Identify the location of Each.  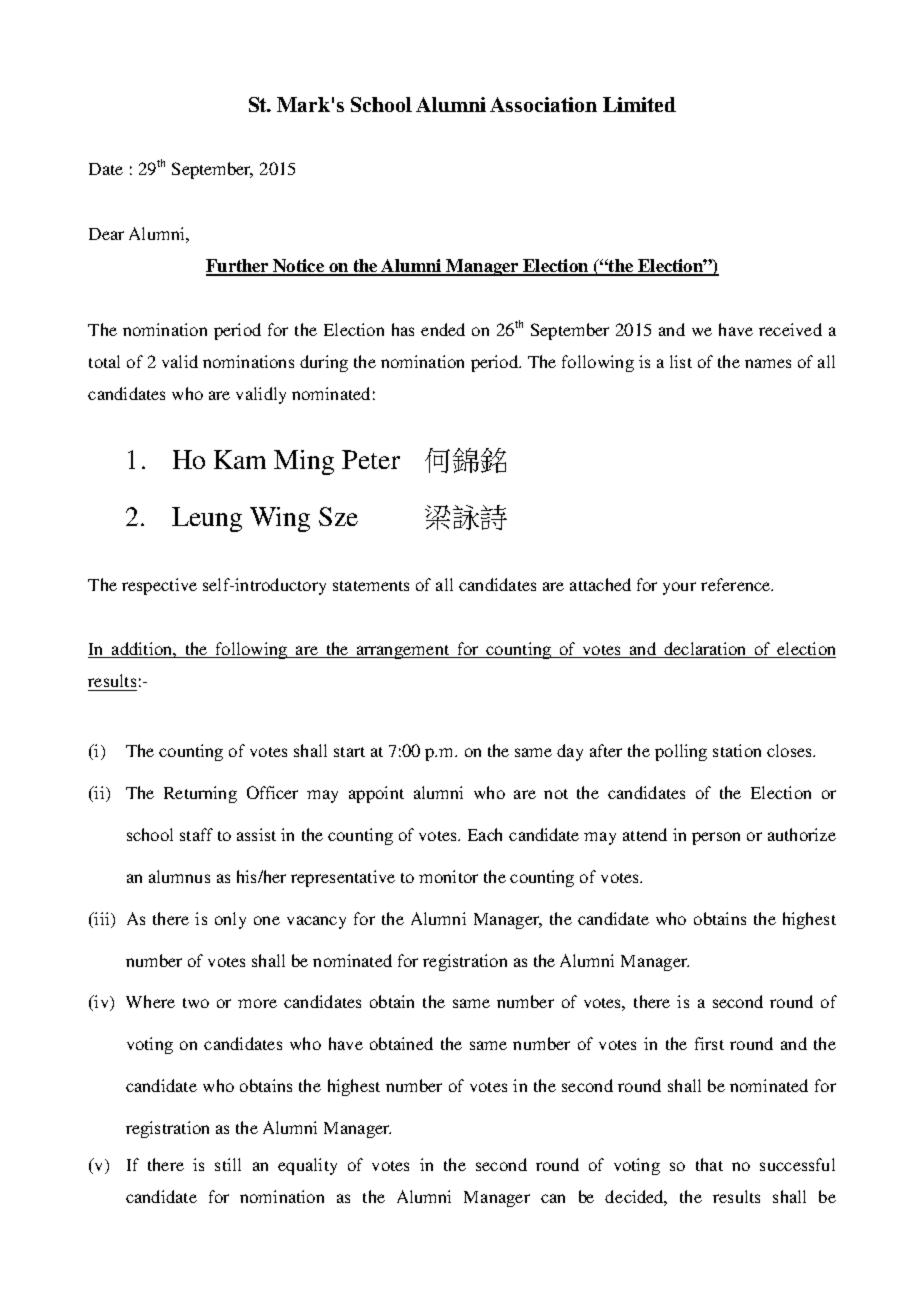
(485, 834).
